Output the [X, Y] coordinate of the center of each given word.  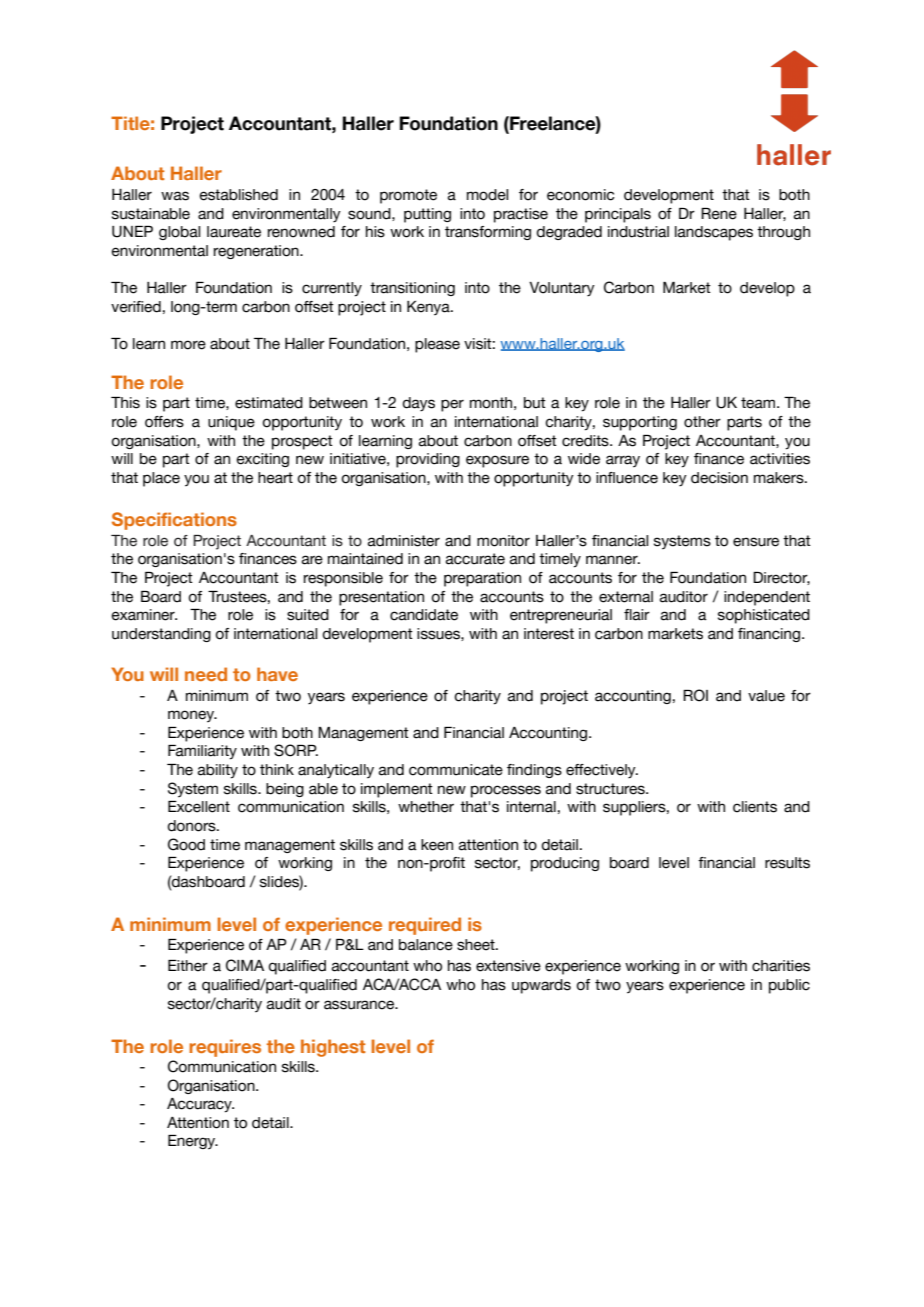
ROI [695, 695]
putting [427, 215]
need [206, 674]
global [179, 233]
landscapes [714, 233]
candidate [424, 615]
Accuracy [200, 1105]
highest [333, 1048]
